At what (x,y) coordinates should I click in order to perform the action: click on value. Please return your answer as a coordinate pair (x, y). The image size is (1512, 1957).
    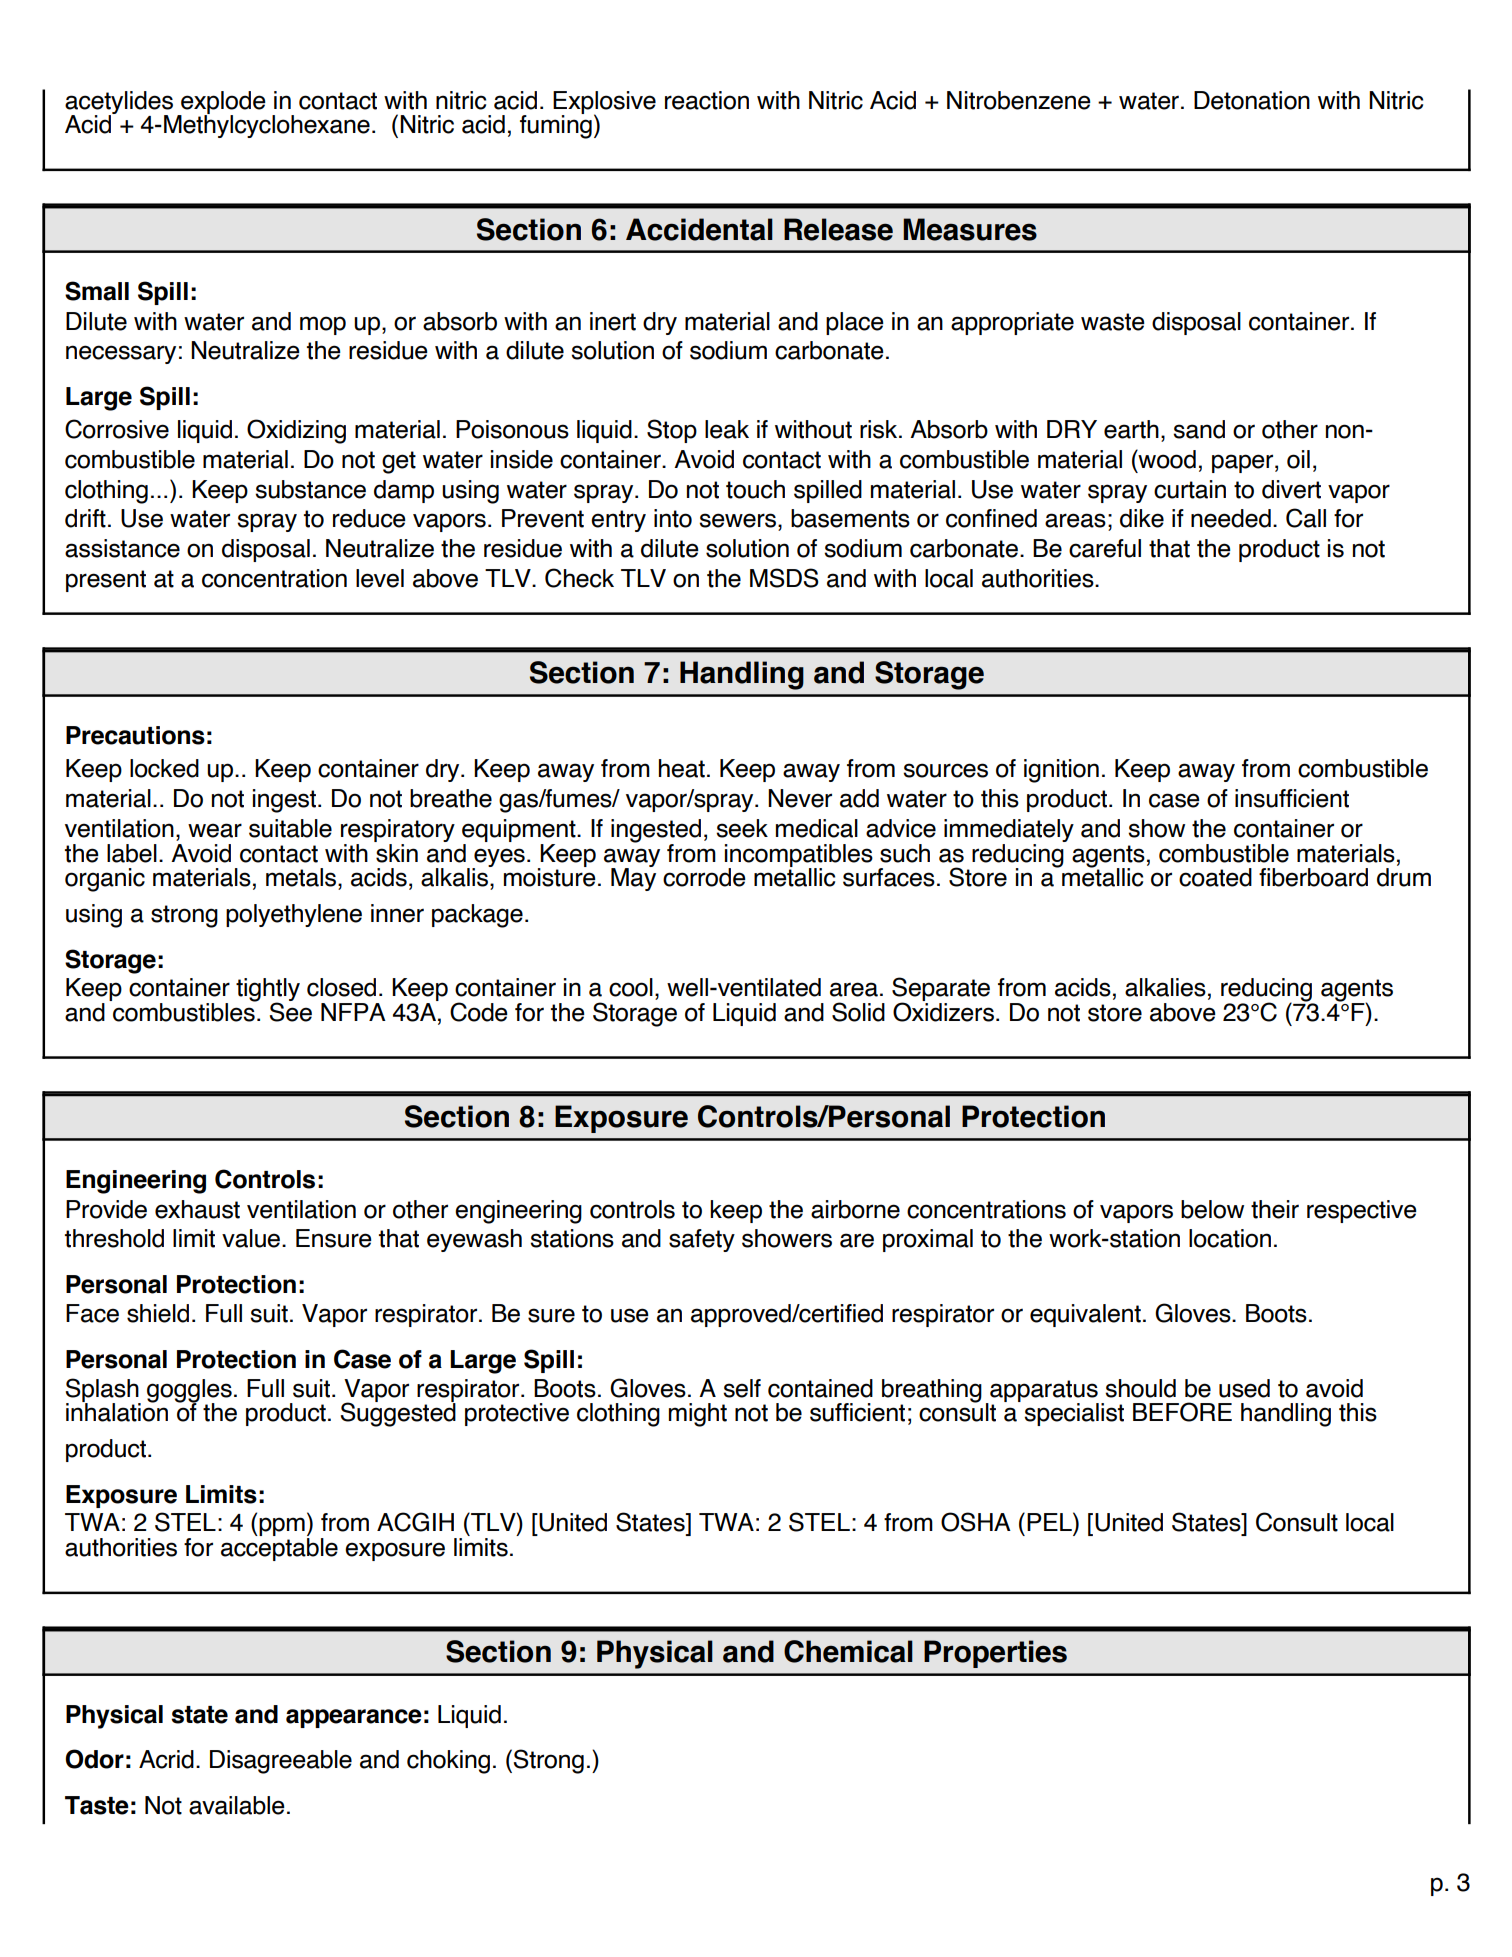
    Looking at the image, I should click on (252, 1238).
